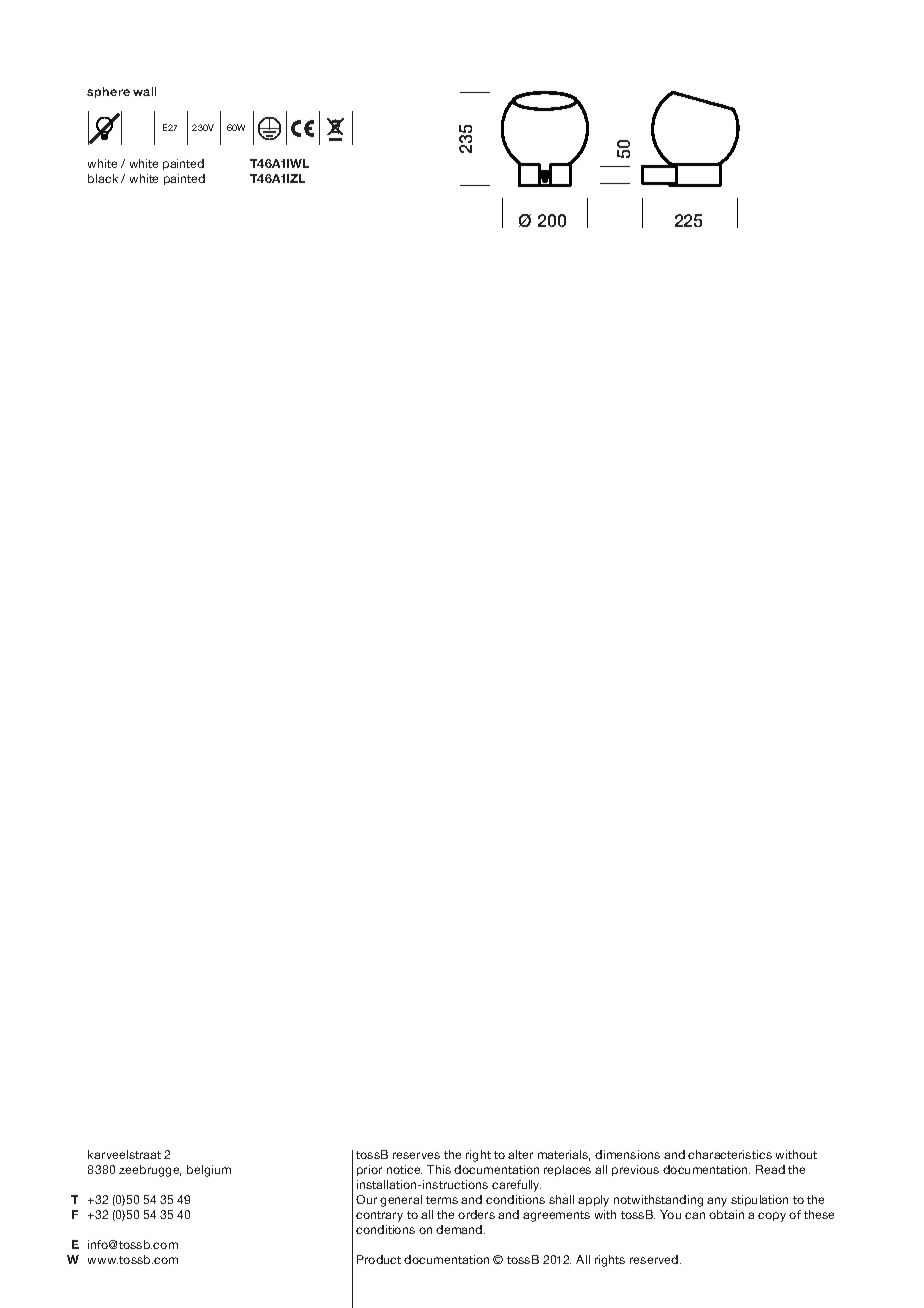 This page has width=924, height=1308. I want to click on zeebrugge, so click(150, 1171).
